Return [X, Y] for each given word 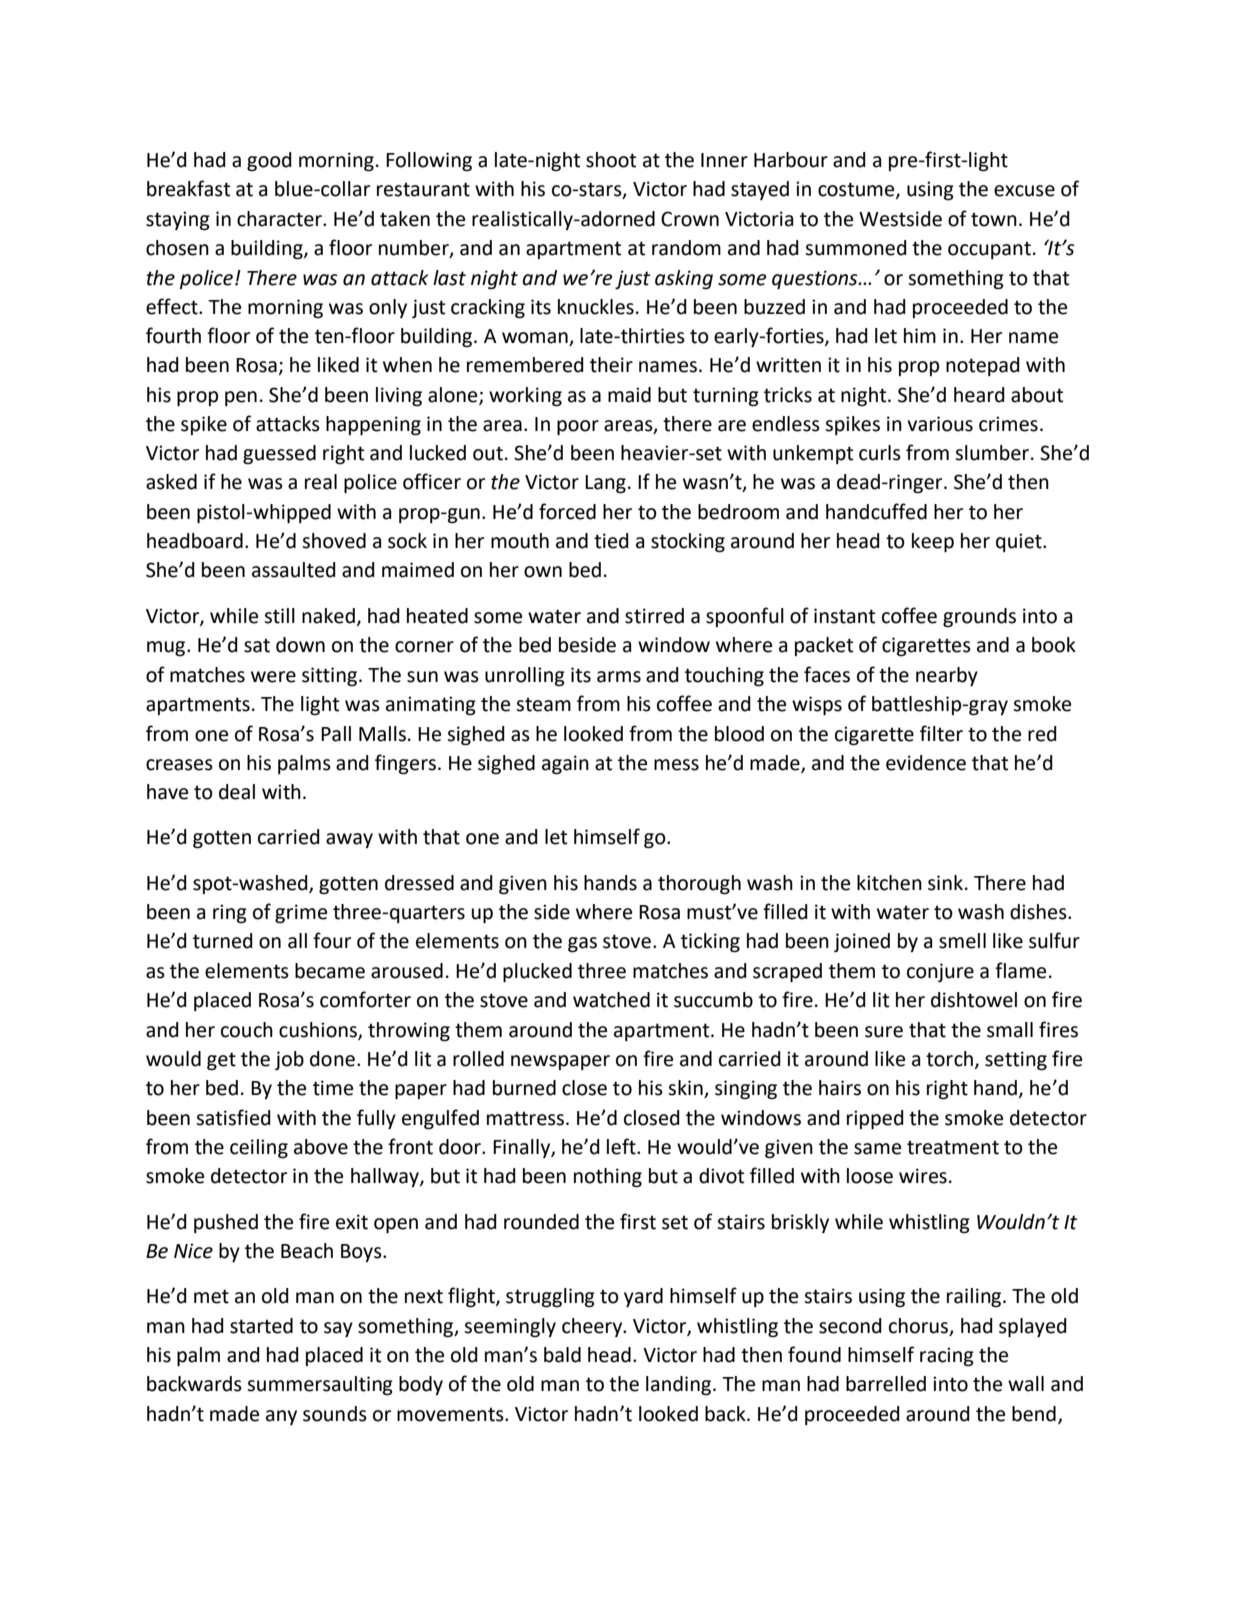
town [994, 219]
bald [562, 1355]
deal [237, 792]
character [280, 219]
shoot [611, 160]
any [281, 1417]
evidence [926, 763]
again [565, 765]
